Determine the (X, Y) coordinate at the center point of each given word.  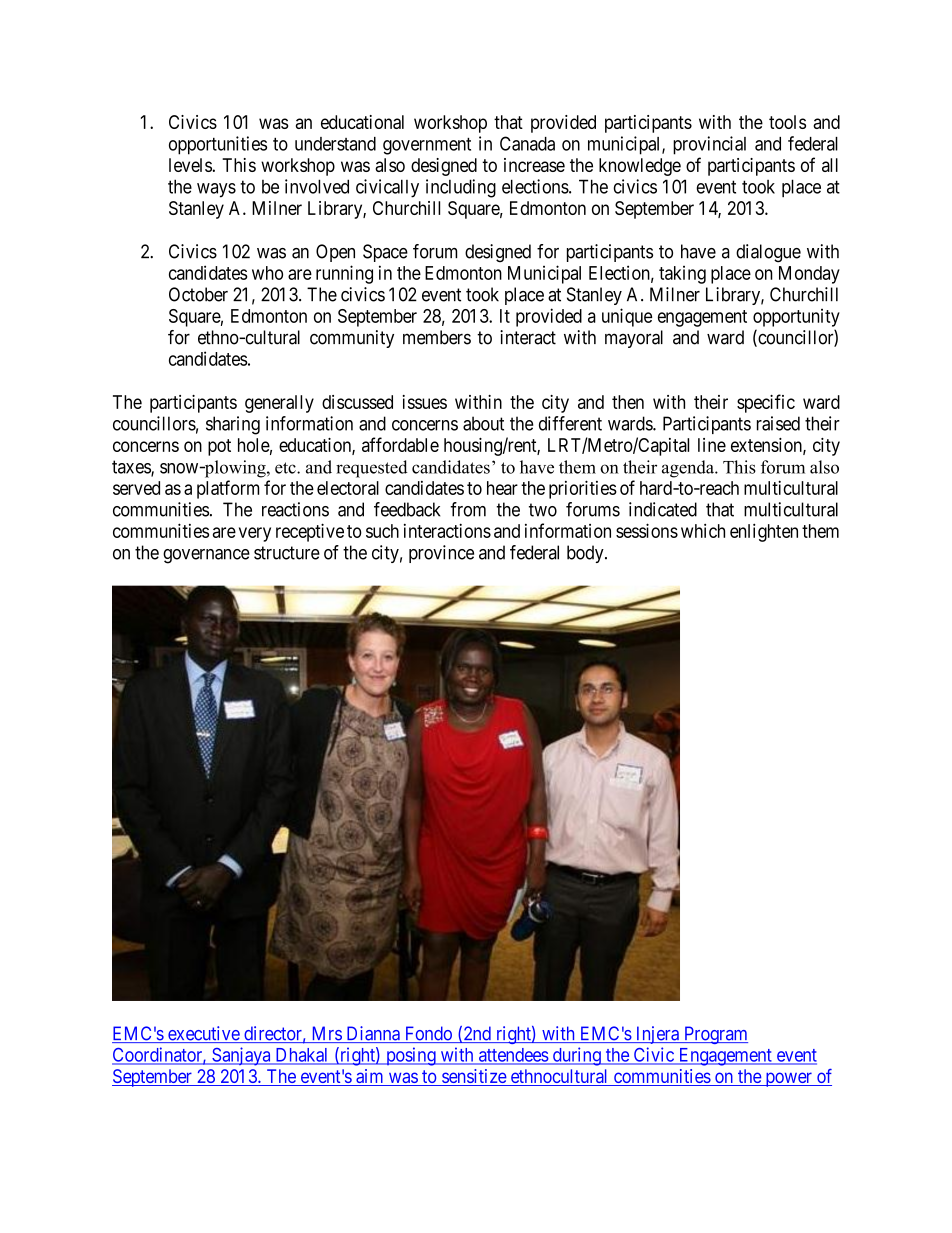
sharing (233, 425)
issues (424, 402)
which (703, 531)
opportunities (218, 145)
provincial (709, 145)
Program (715, 1035)
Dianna (373, 1034)
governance (206, 556)
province (441, 554)
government (427, 146)
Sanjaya (241, 1056)
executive (203, 1034)
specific (766, 403)
